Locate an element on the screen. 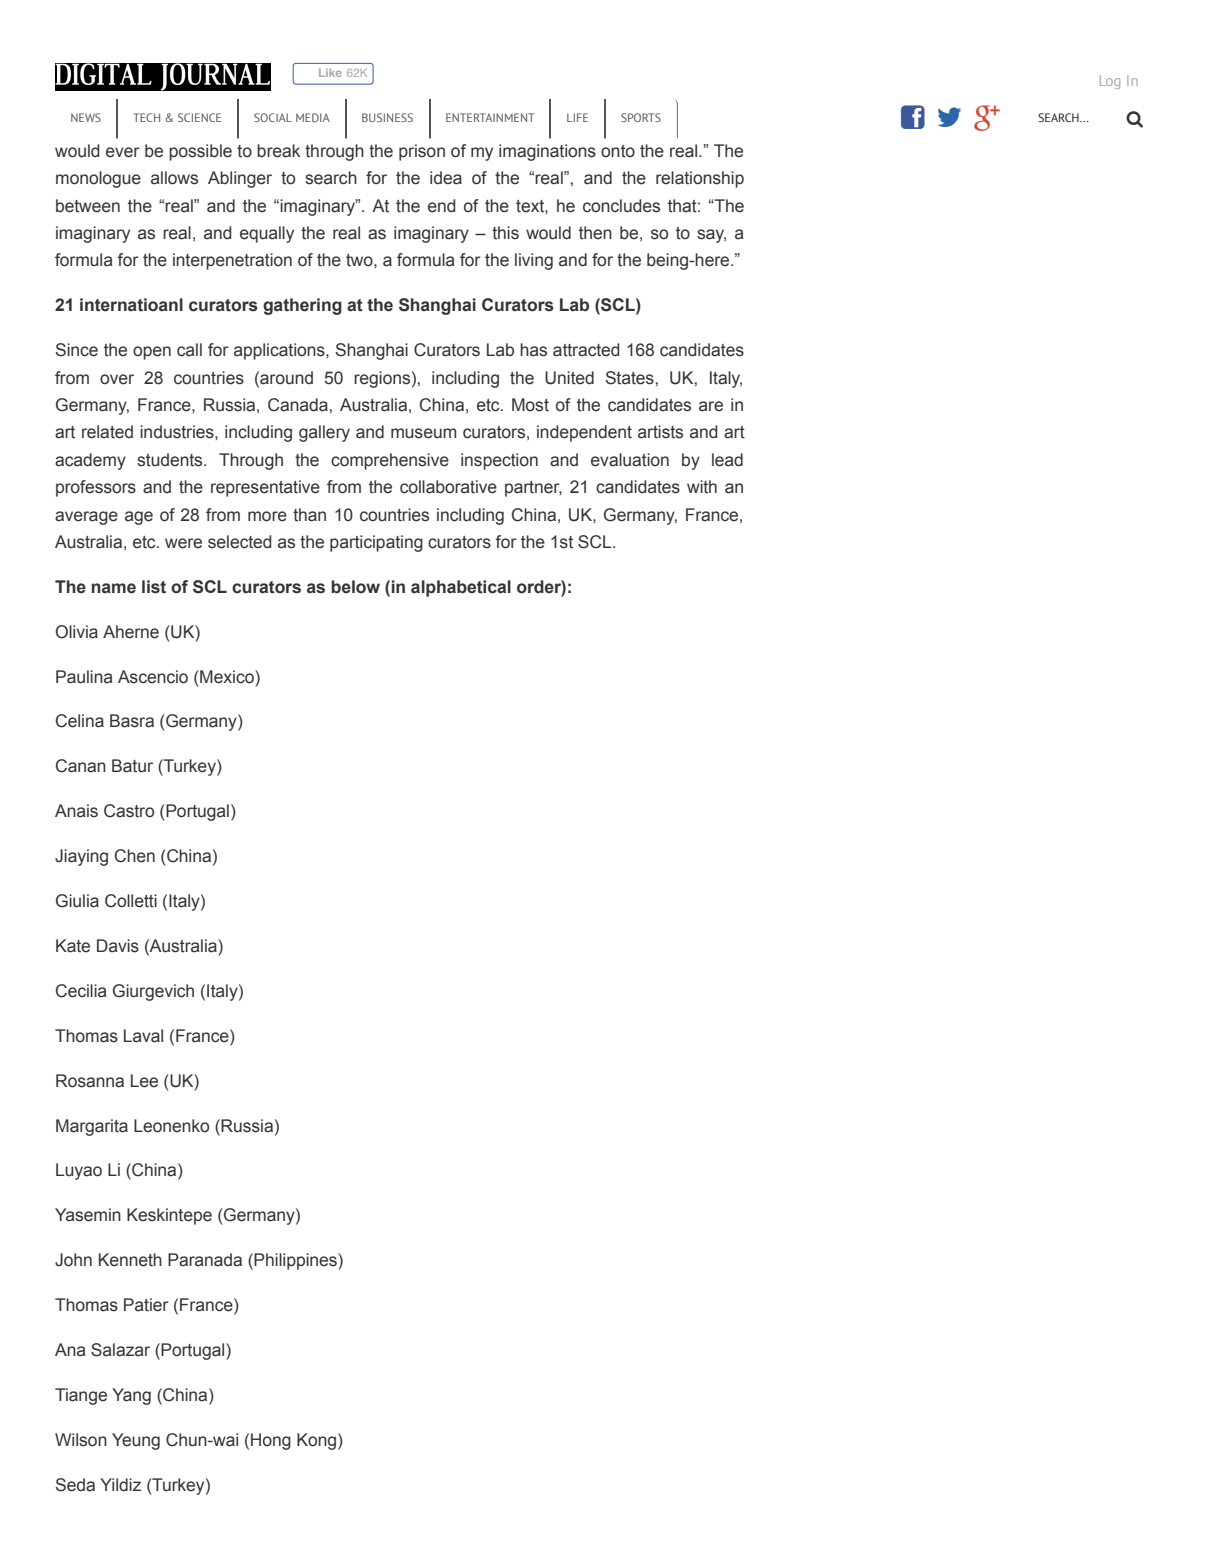 The height and width of the screenshot is (1560, 1205). alphabetical is located at coordinates (461, 588).
